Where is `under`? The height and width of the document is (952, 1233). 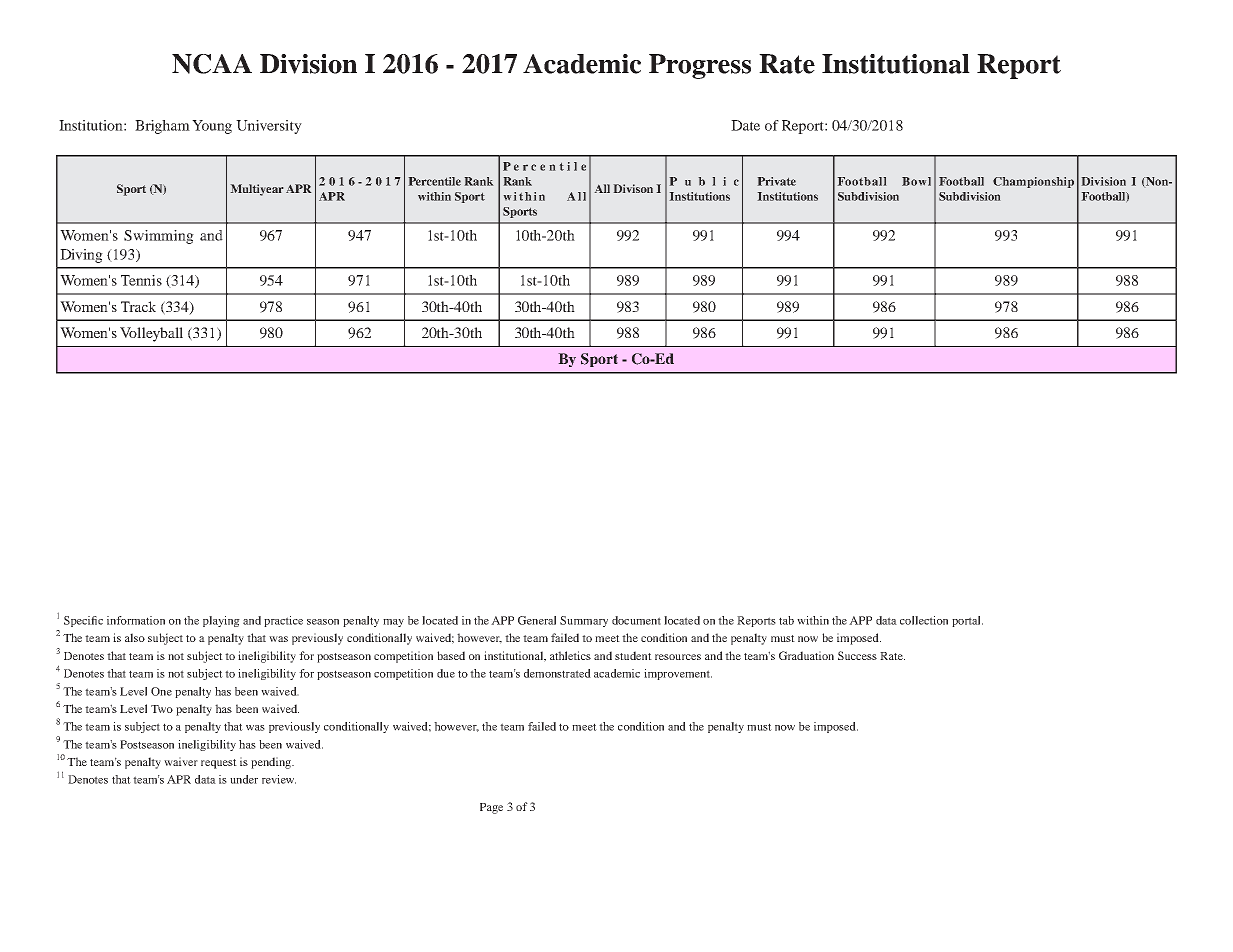 under is located at coordinates (244, 779).
